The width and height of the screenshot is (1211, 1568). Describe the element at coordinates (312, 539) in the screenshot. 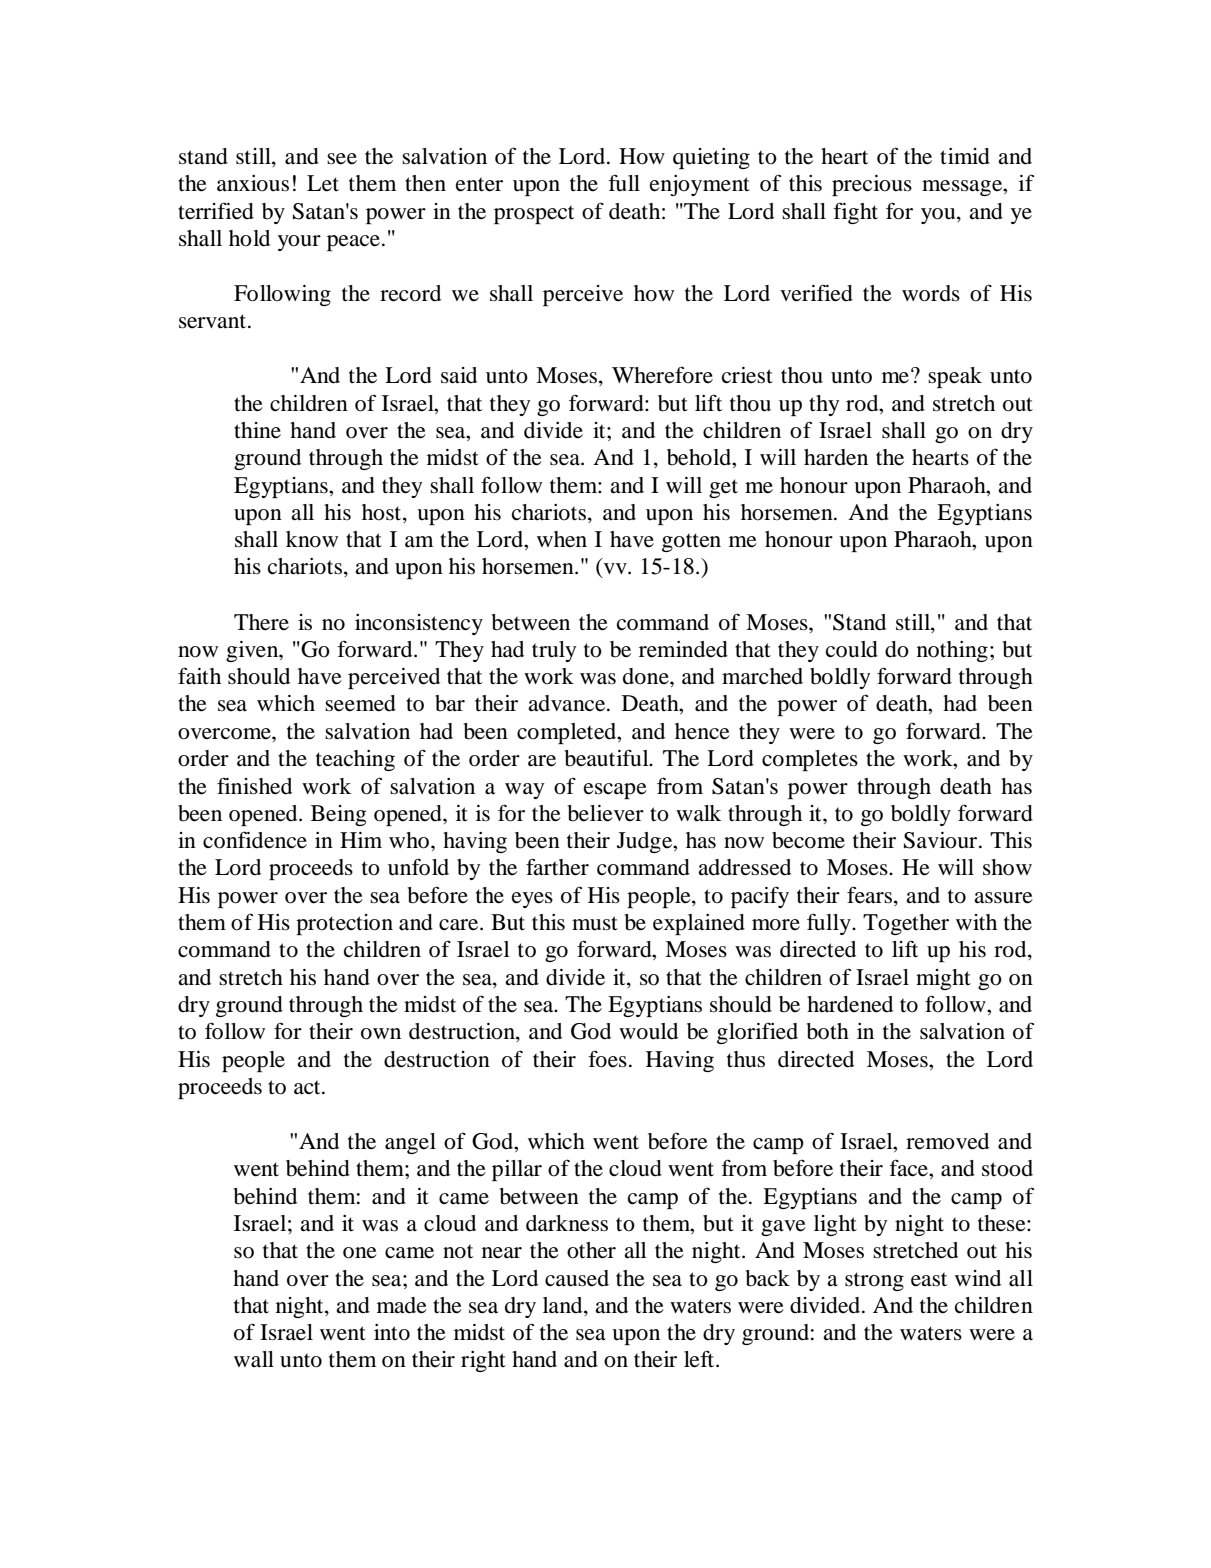

I see `know` at that location.
